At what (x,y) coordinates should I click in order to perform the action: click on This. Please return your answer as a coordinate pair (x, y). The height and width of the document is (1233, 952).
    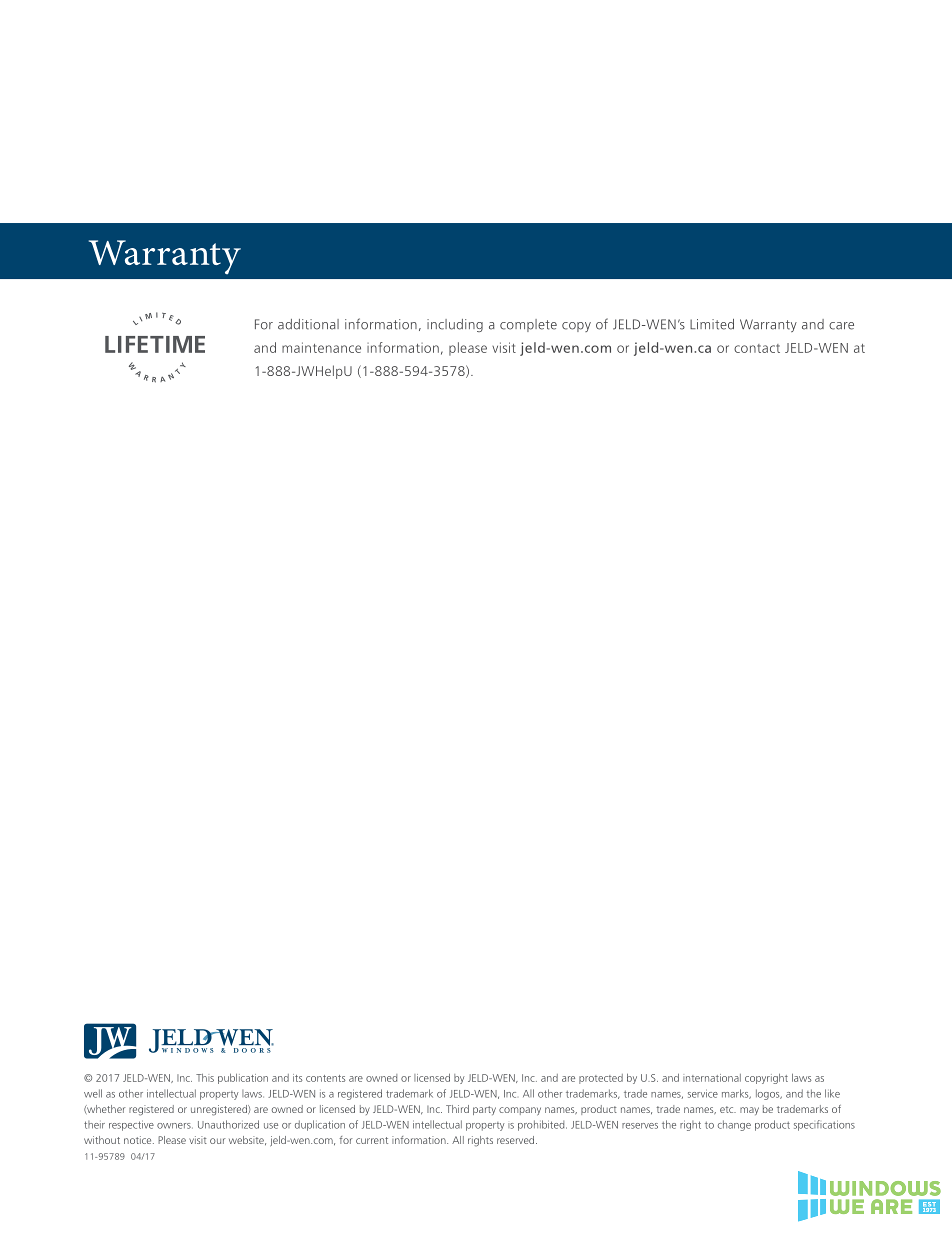
    Looking at the image, I should click on (205, 1078).
